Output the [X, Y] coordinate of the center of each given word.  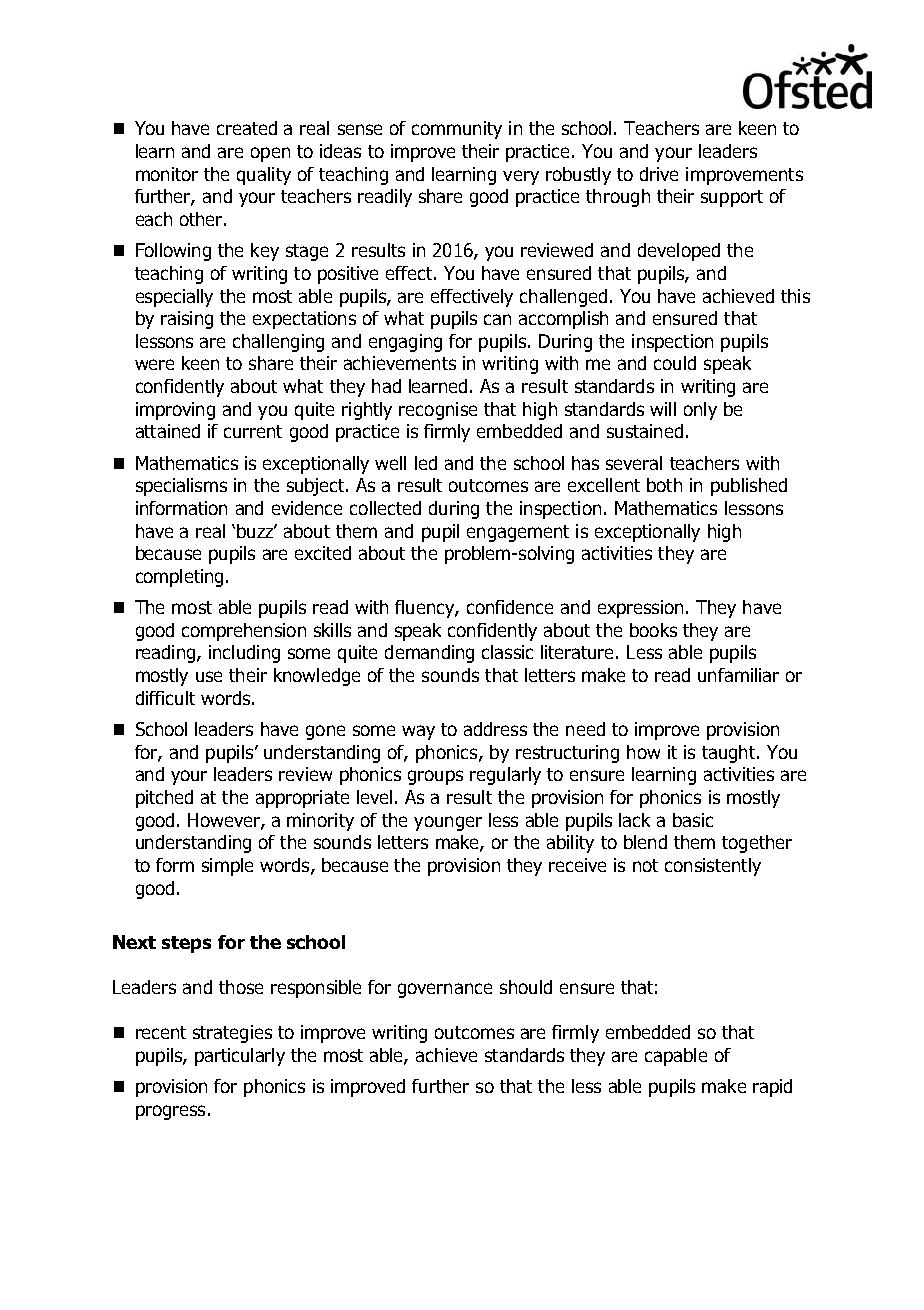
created [247, 128]
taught [730, 754]
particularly [240, 1057]
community [457, 130]
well [390, 463]
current [253, 431]
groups [435, 777]
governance [445, 990]
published [749, 487]
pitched [164, 799]
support [732, 198]
